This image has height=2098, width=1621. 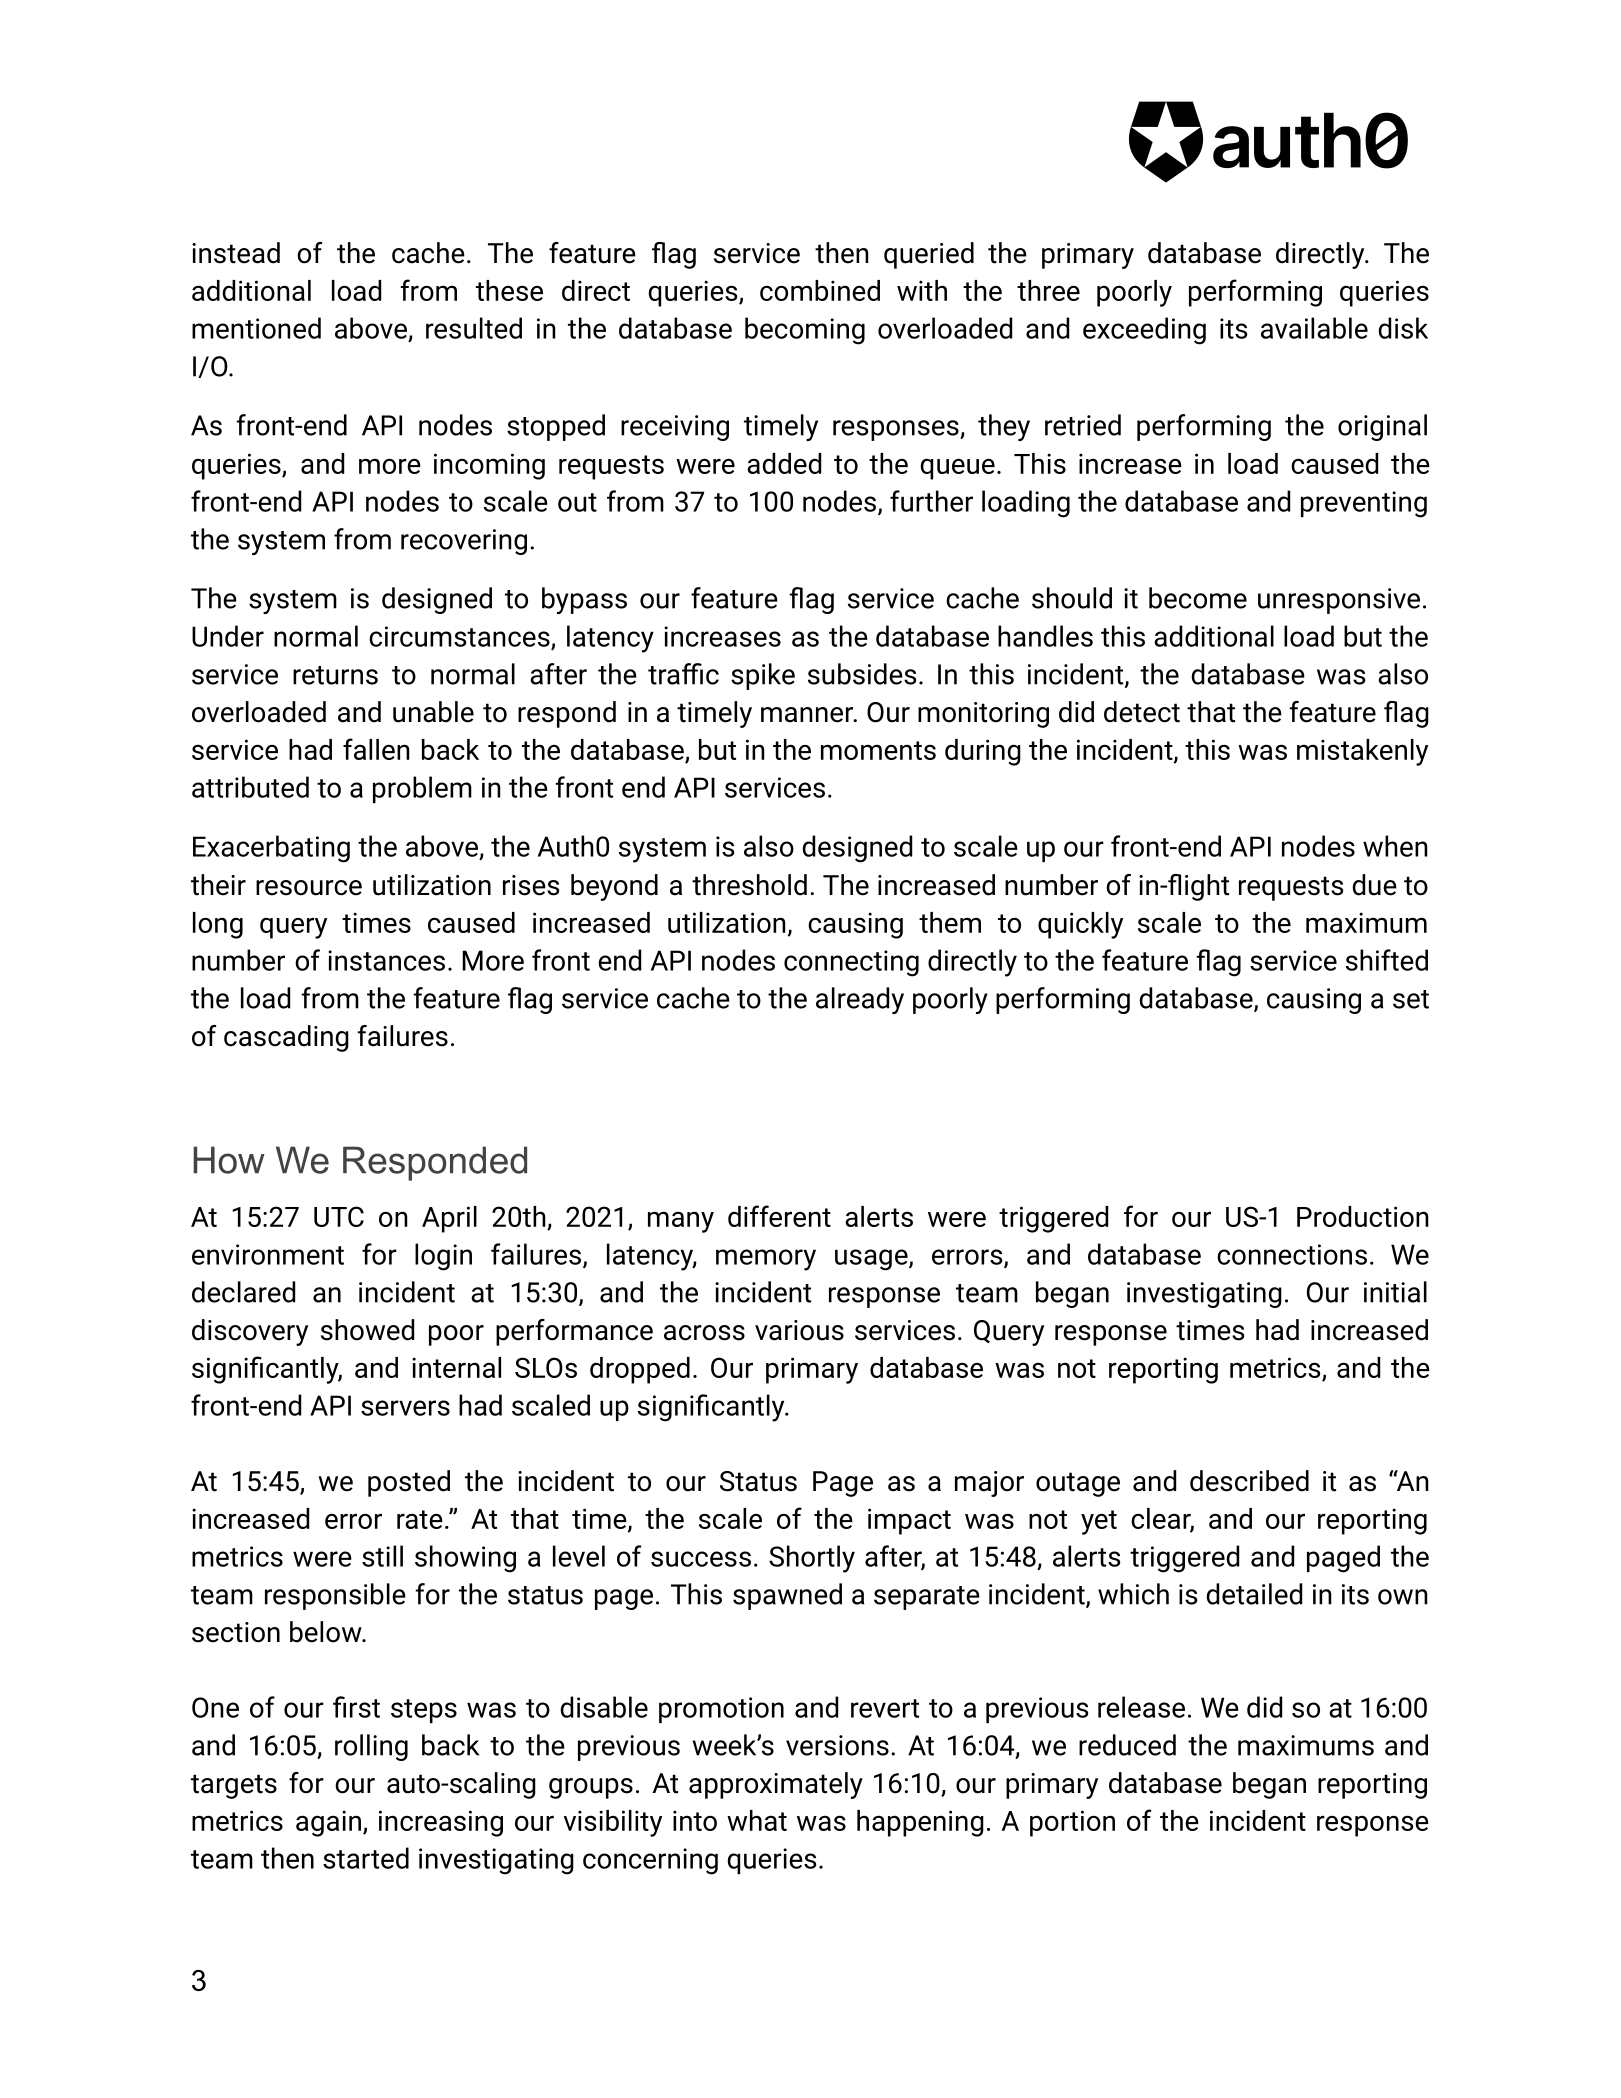 What do you see at coordinates (1362, 752) in the image?
I see `mistakenly` at bounding box center [1362, 752].
